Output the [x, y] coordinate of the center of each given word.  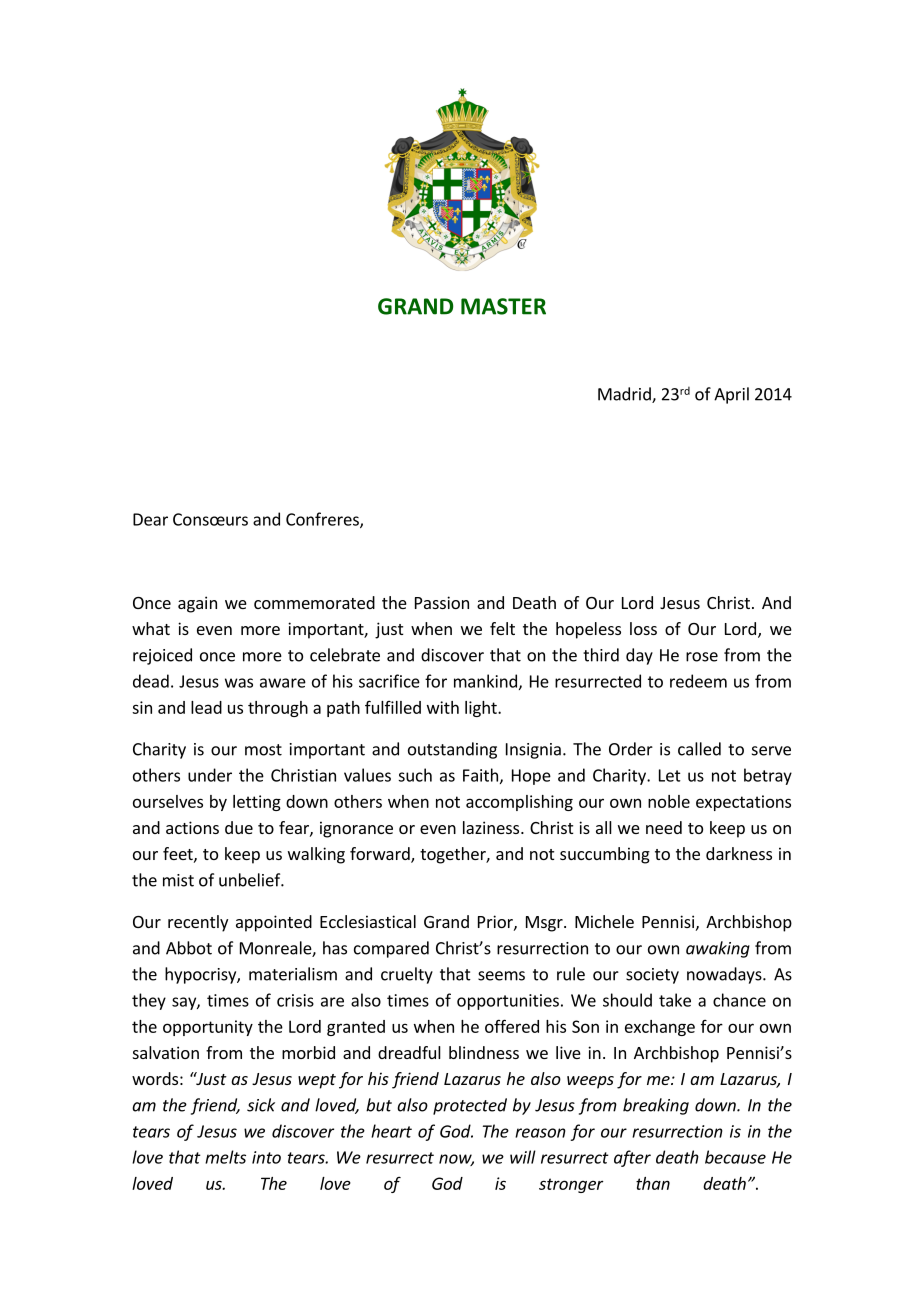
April [731, 395]
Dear [150, 519]
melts [225, 1157]
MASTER [503, 306]
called [699, 749]
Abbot [189, 948]
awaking [718, 949]
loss [643, 628]
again [197, 604]
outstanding [452, 750]
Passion [442, 602]
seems [501, 976]
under [210, 775]
